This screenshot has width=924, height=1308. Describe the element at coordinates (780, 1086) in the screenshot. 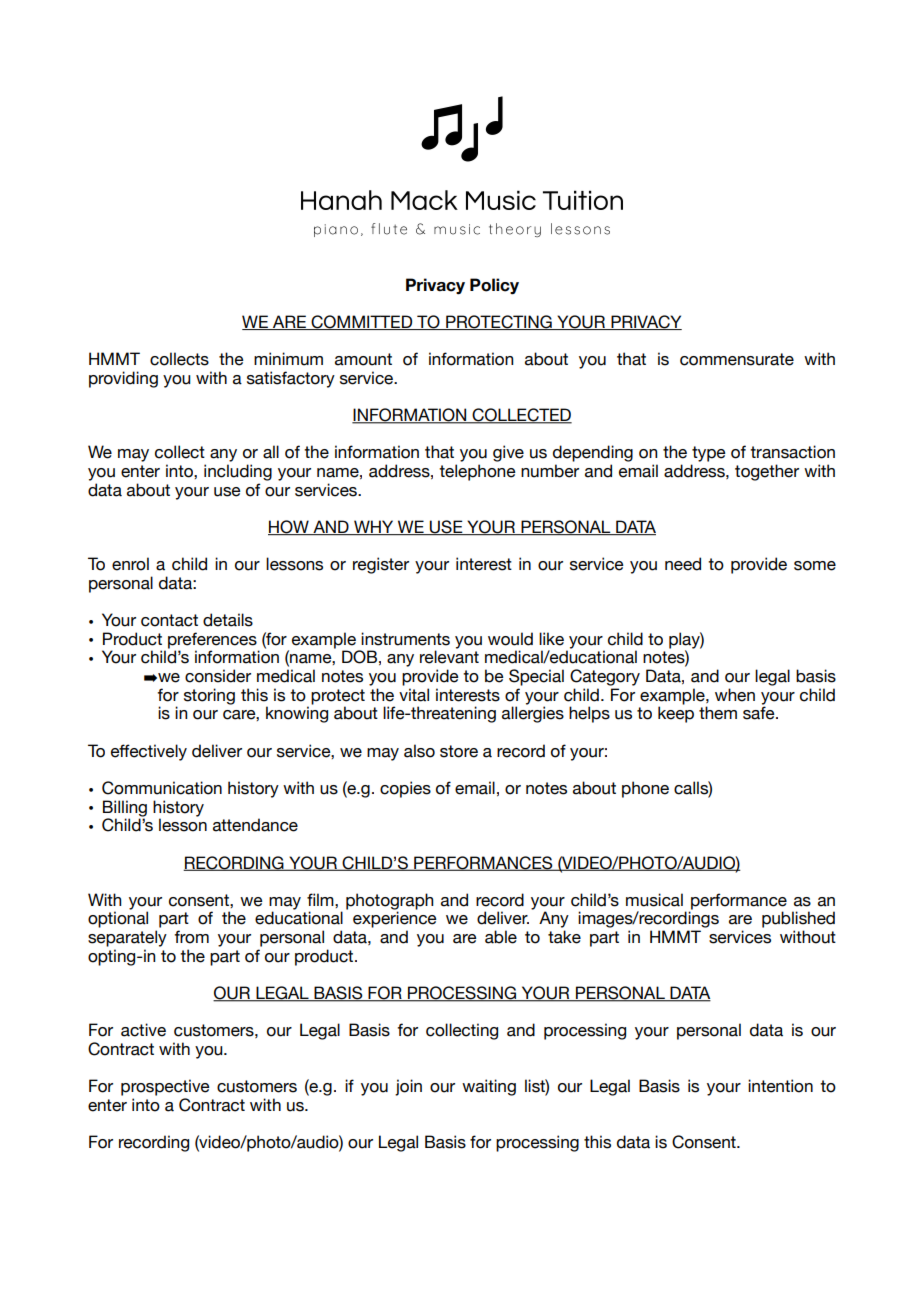

I see `intention` at that location.
